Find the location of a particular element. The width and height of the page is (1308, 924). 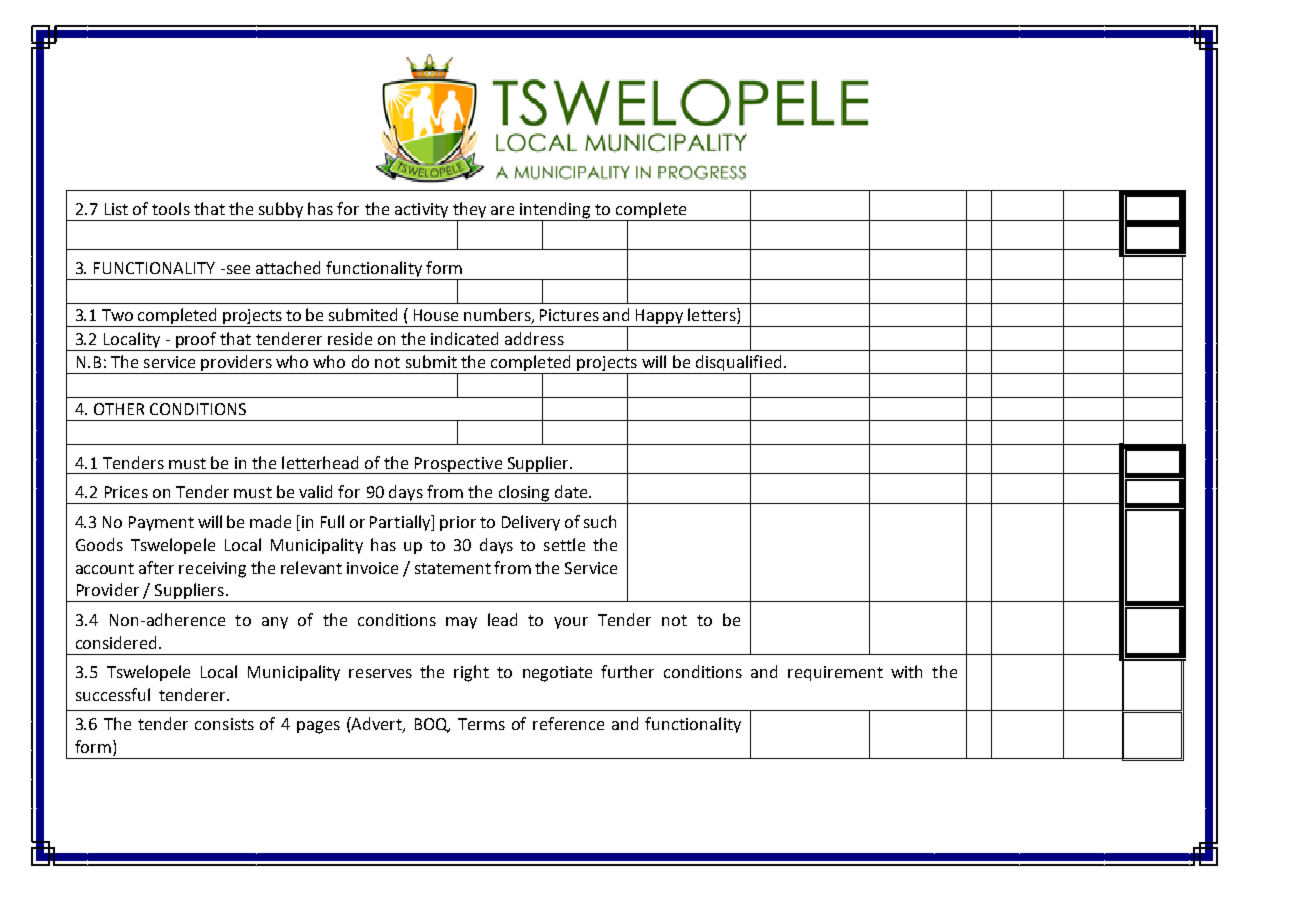

such is located at coordinates (600, 521).
